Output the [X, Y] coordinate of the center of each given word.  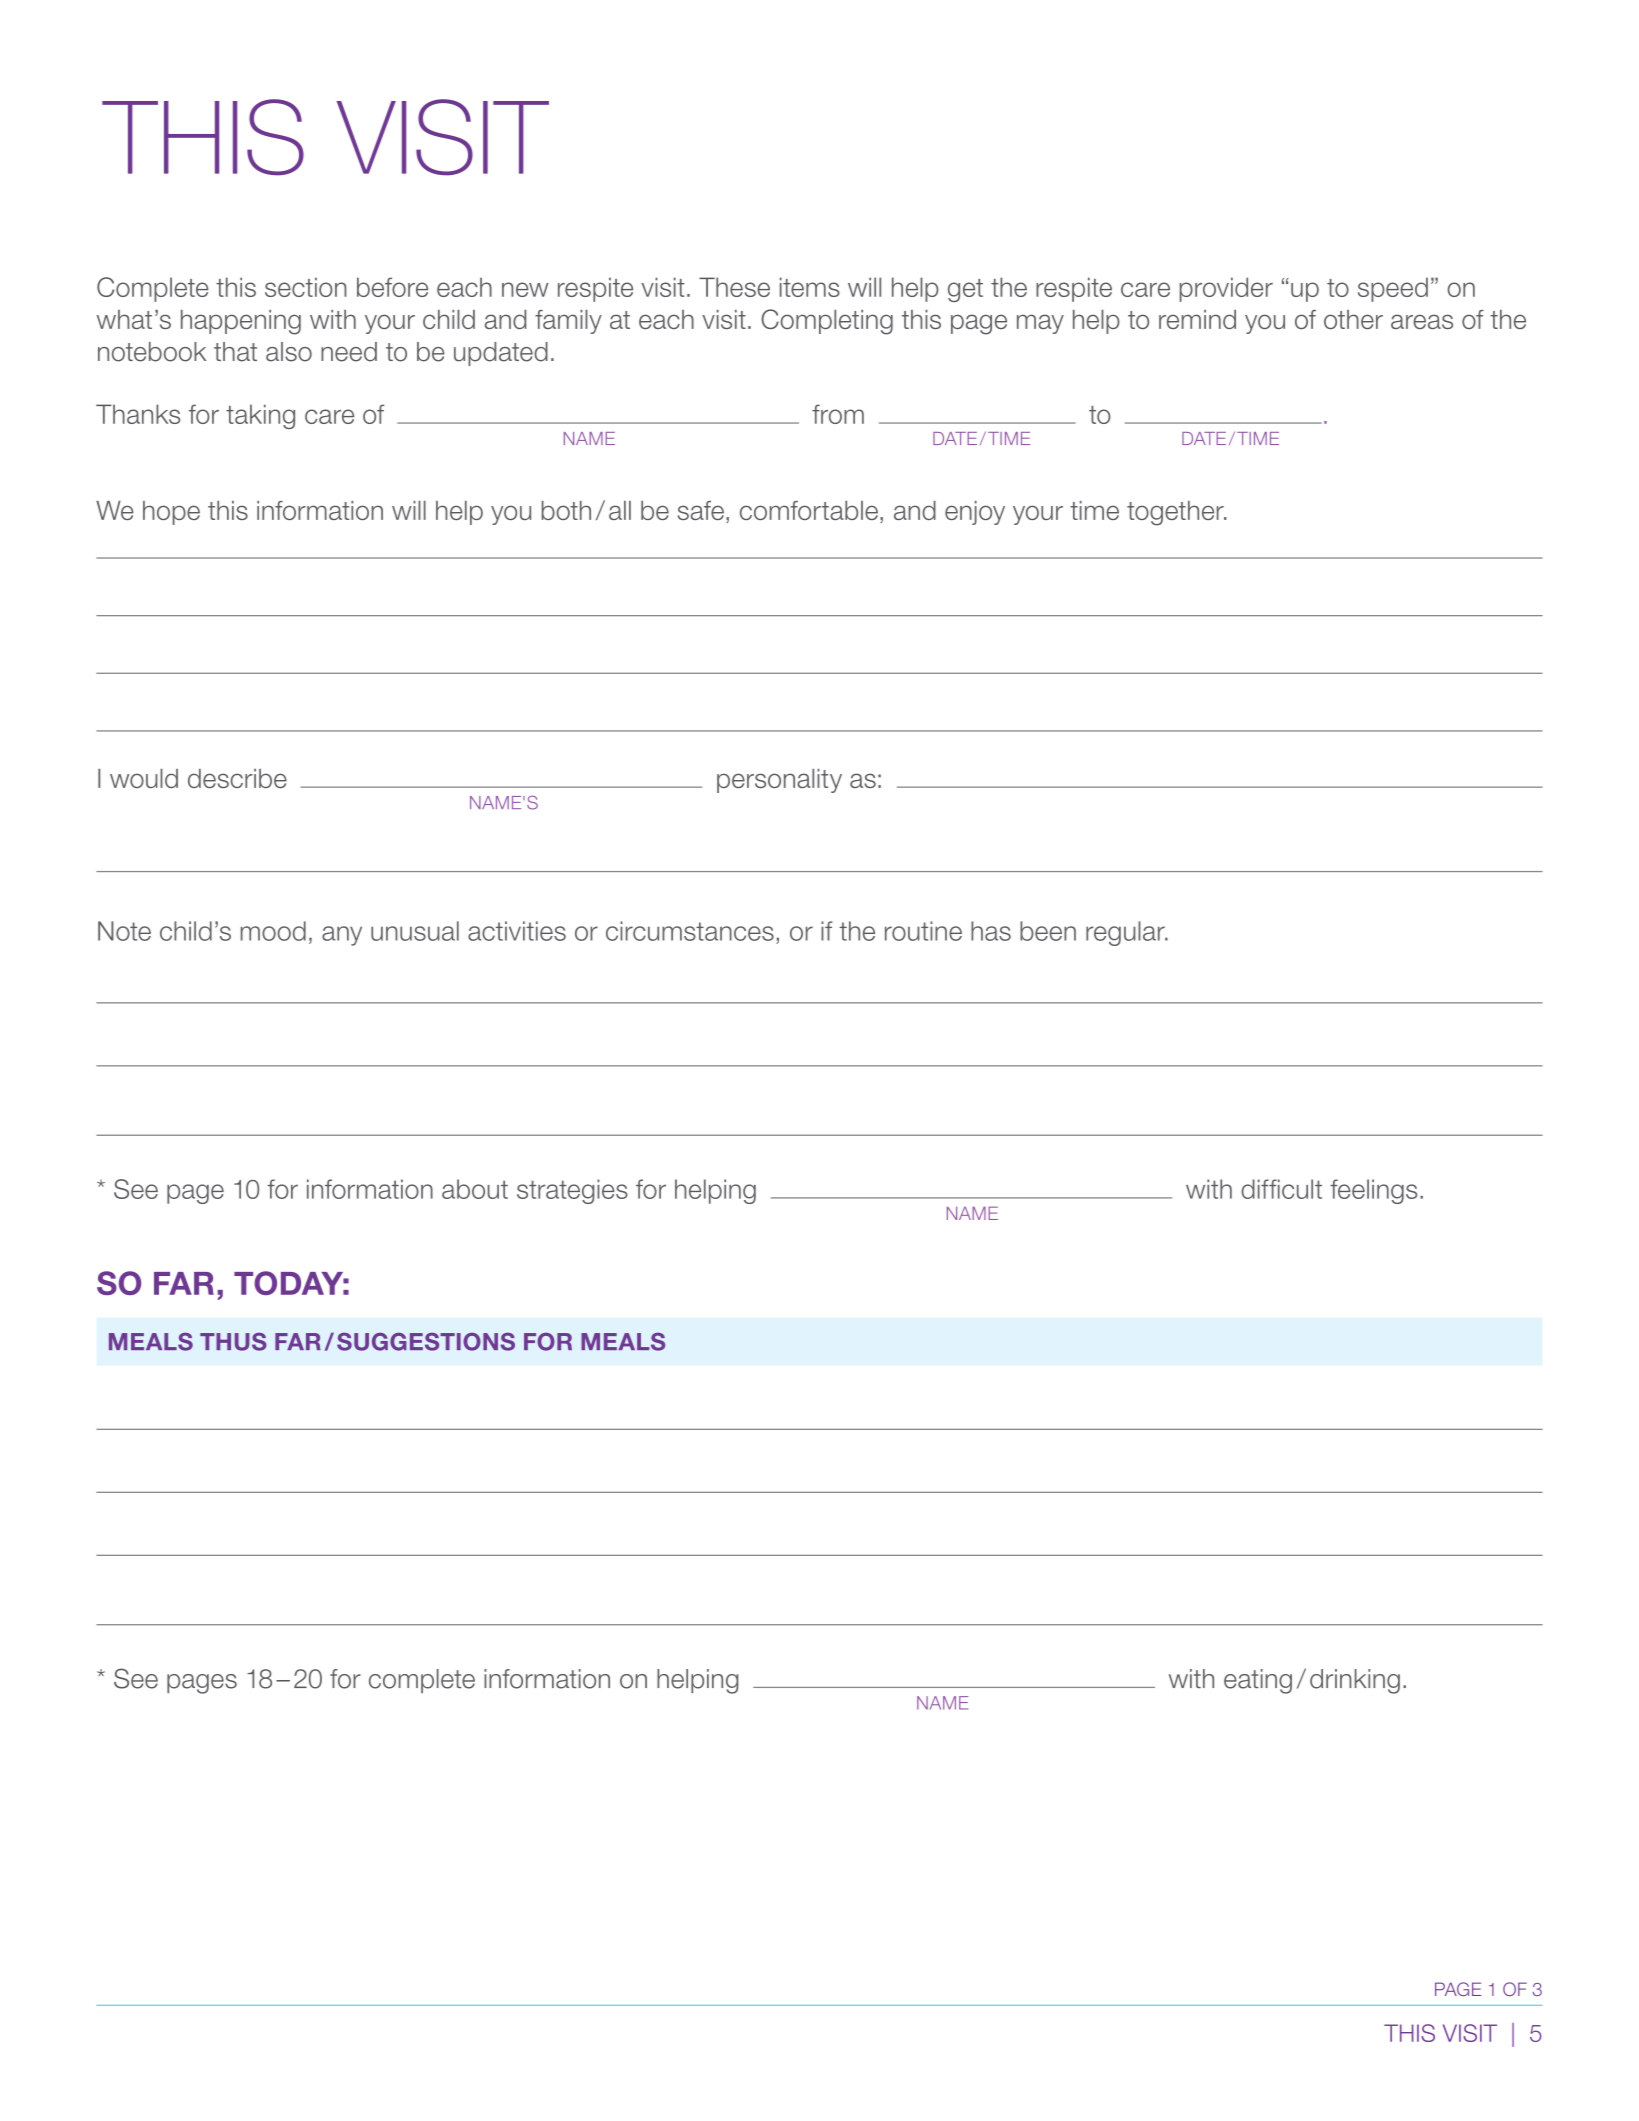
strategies [572, 1191]
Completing [827, 322]
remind [1197, 319]
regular [1126, 933]
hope [171, 513]
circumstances [690, 931]
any [342, 936]
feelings [1373, 1191]
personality [779, 781]
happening [241, 322]
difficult [1281, 1189]
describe [237, 778]
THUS [233, 1342]
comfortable [809, 510]
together [1176, 513]
